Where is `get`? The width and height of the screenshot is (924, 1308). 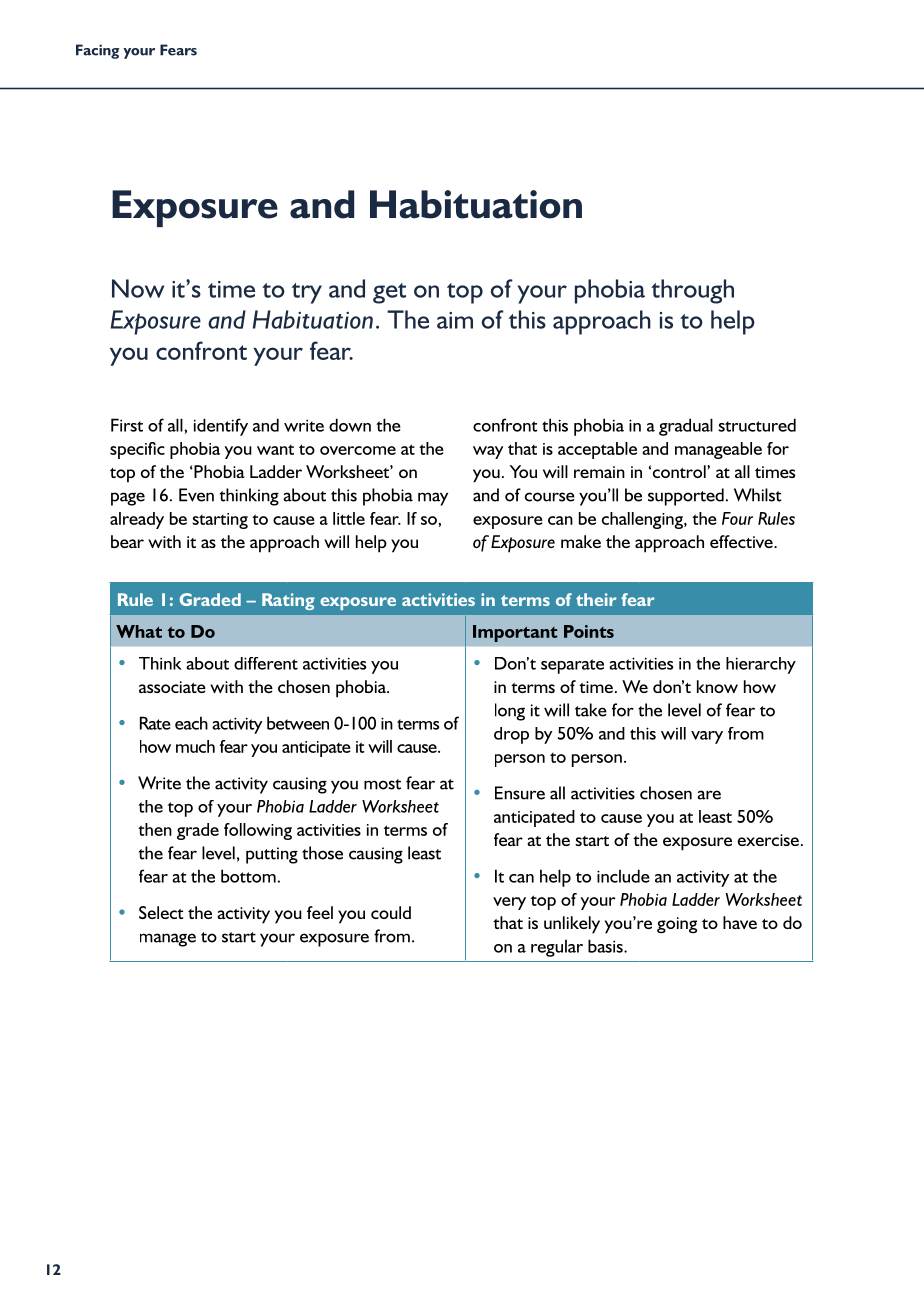
get is located at coordinates (389, 293).
